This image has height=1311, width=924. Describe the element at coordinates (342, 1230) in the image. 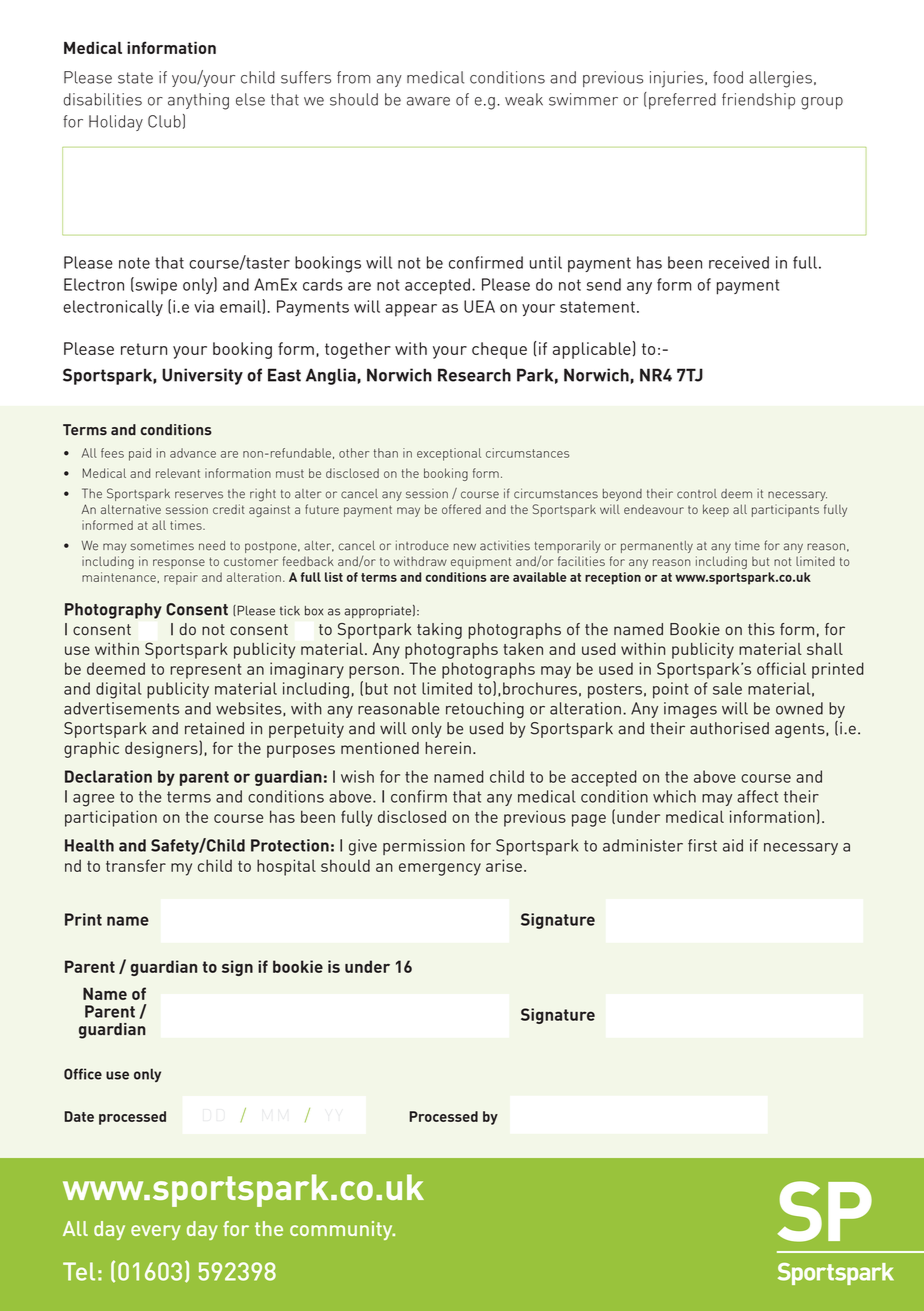

I see `community` at that location.
